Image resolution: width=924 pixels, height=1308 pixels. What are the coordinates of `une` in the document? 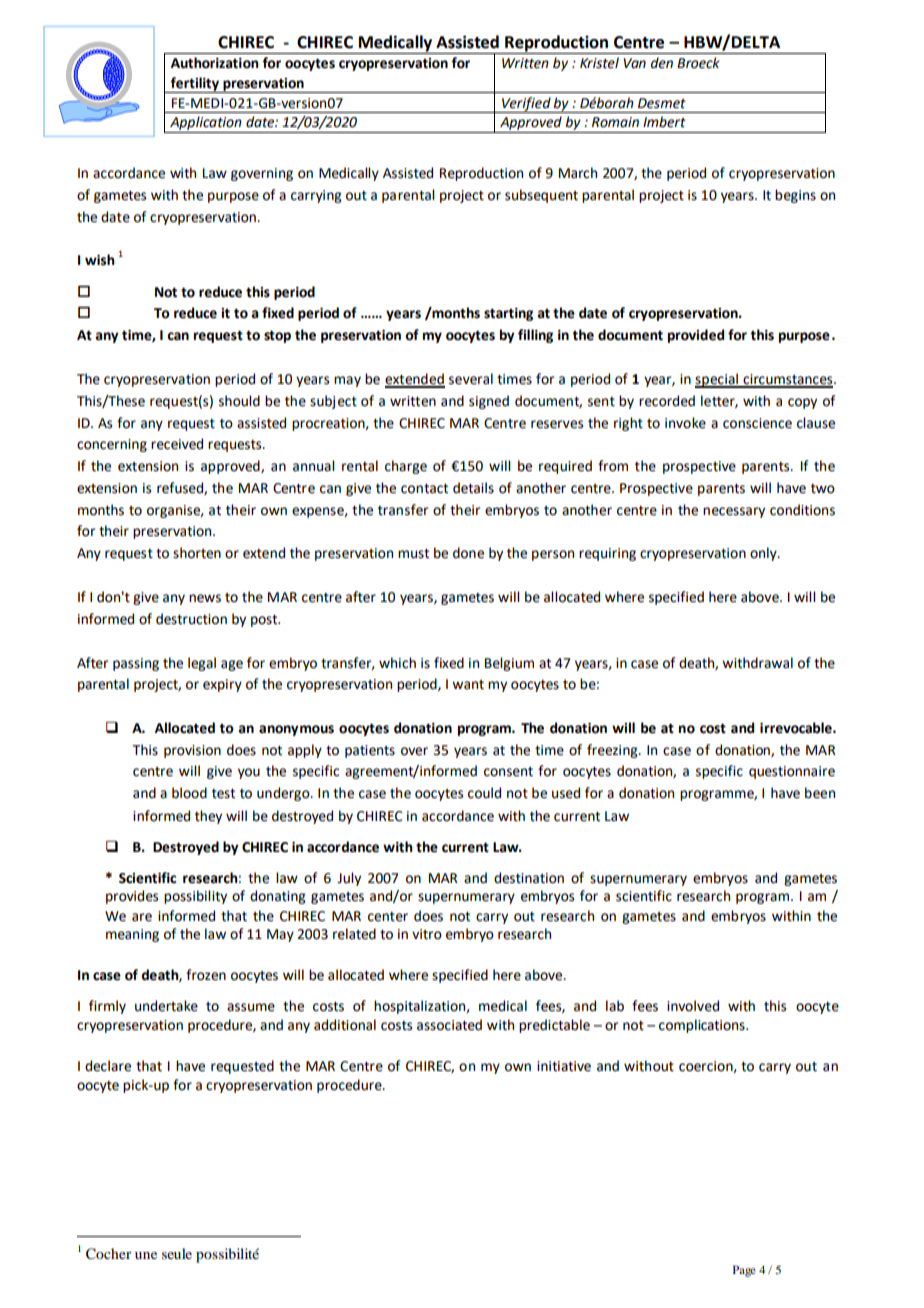 It's located at (146, 1255).
